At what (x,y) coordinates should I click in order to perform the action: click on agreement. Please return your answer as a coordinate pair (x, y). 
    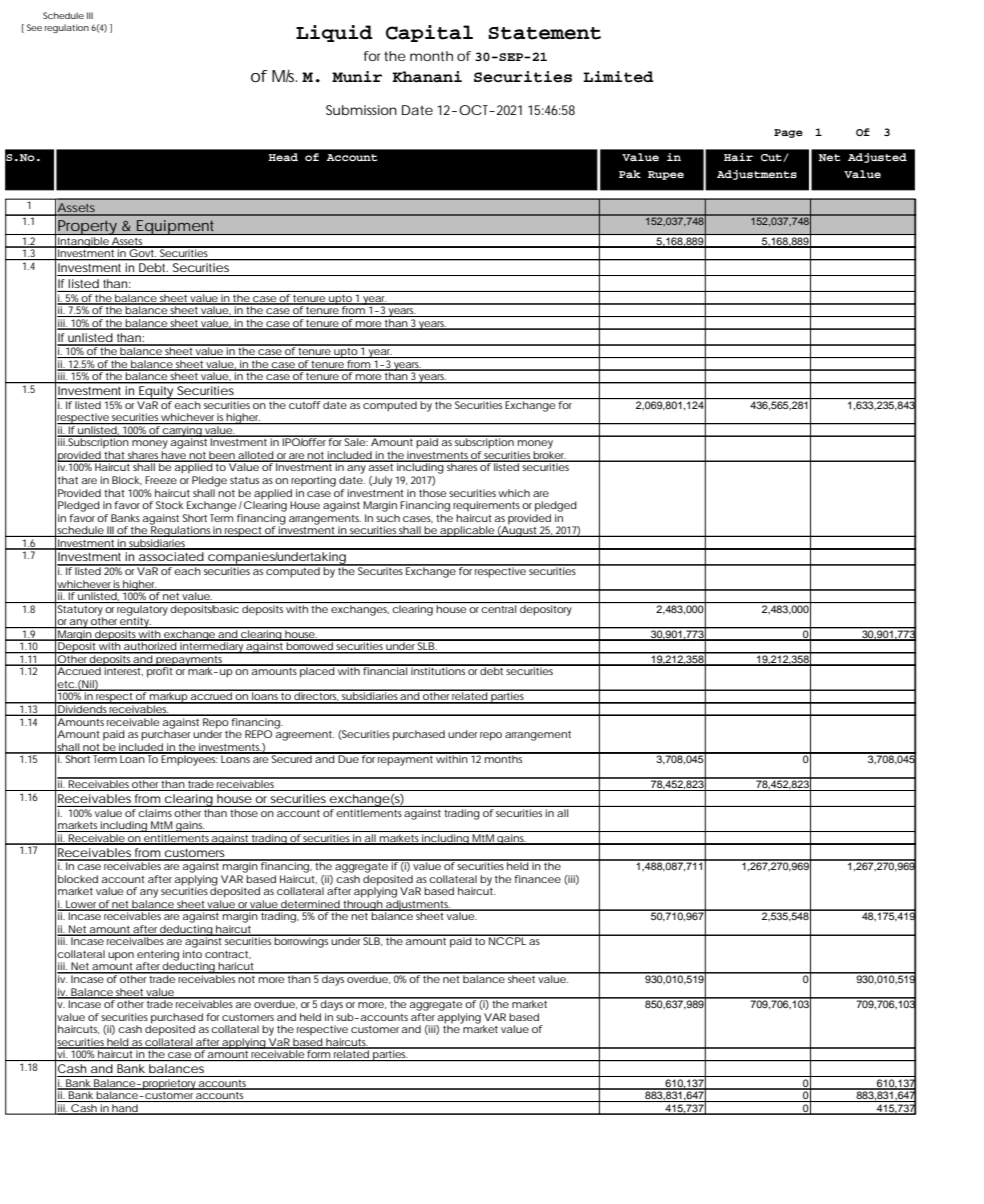
    Looking at the image, I should click on (304, 734).
